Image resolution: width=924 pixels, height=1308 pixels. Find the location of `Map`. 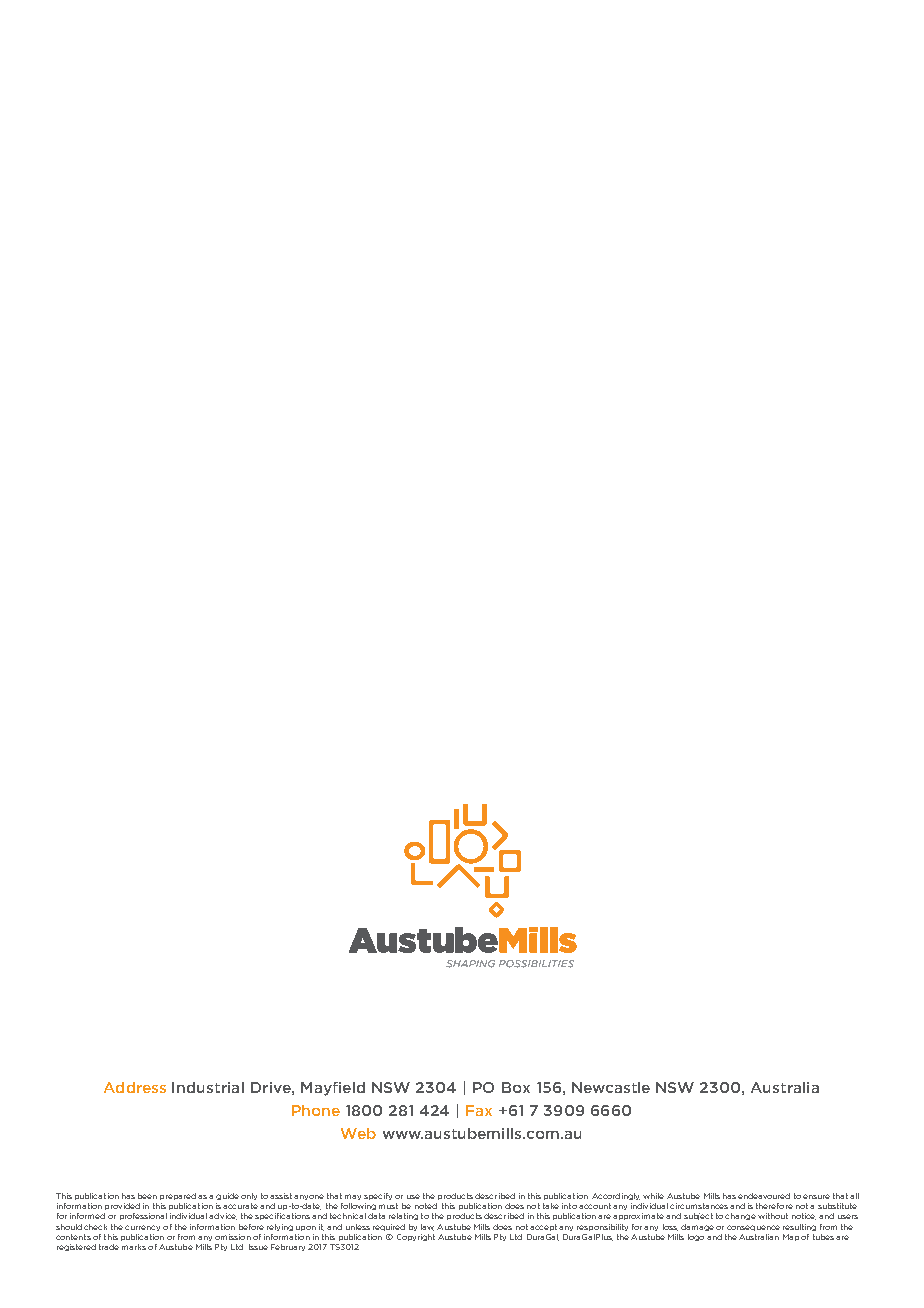

Map is located at coordinates (791, 1237).
